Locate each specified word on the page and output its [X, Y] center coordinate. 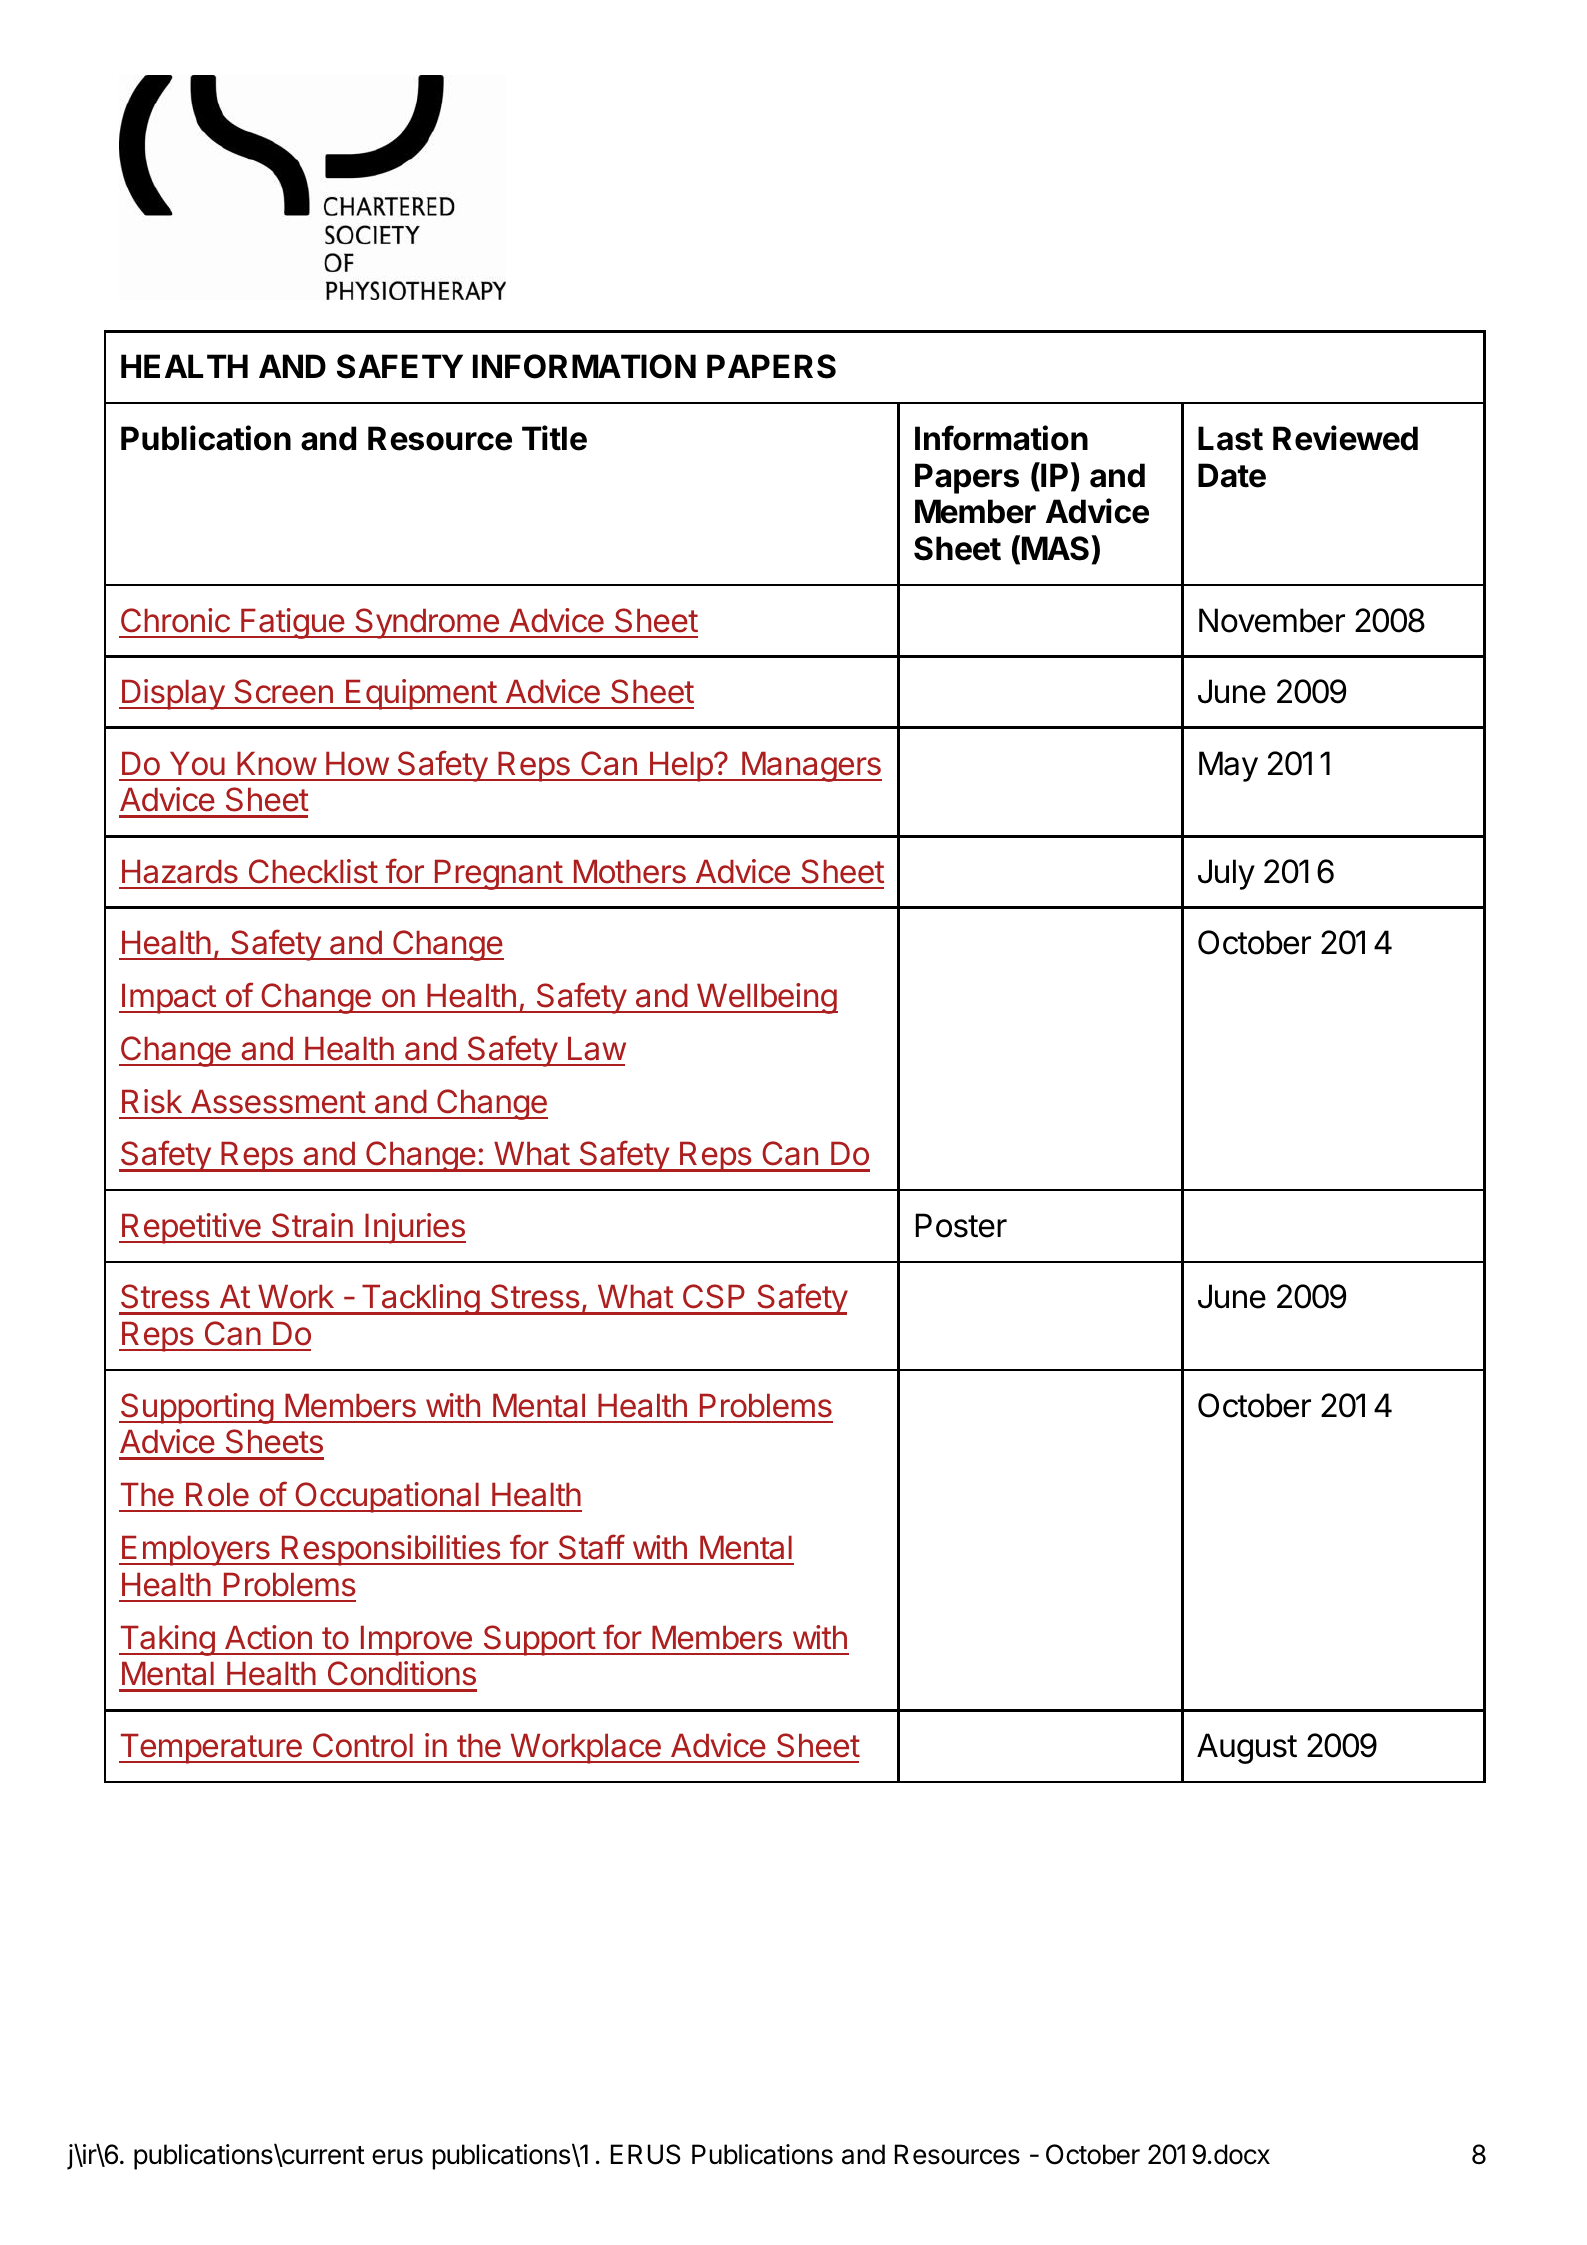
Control [363, 1745]
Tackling [420, 1299]
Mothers [630, 871]
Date [1232, 475]
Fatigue [292, 623]
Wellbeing [766, 998]
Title [554, 438]
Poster [961, 1225]
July [1226, 874]
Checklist [313, 871]
